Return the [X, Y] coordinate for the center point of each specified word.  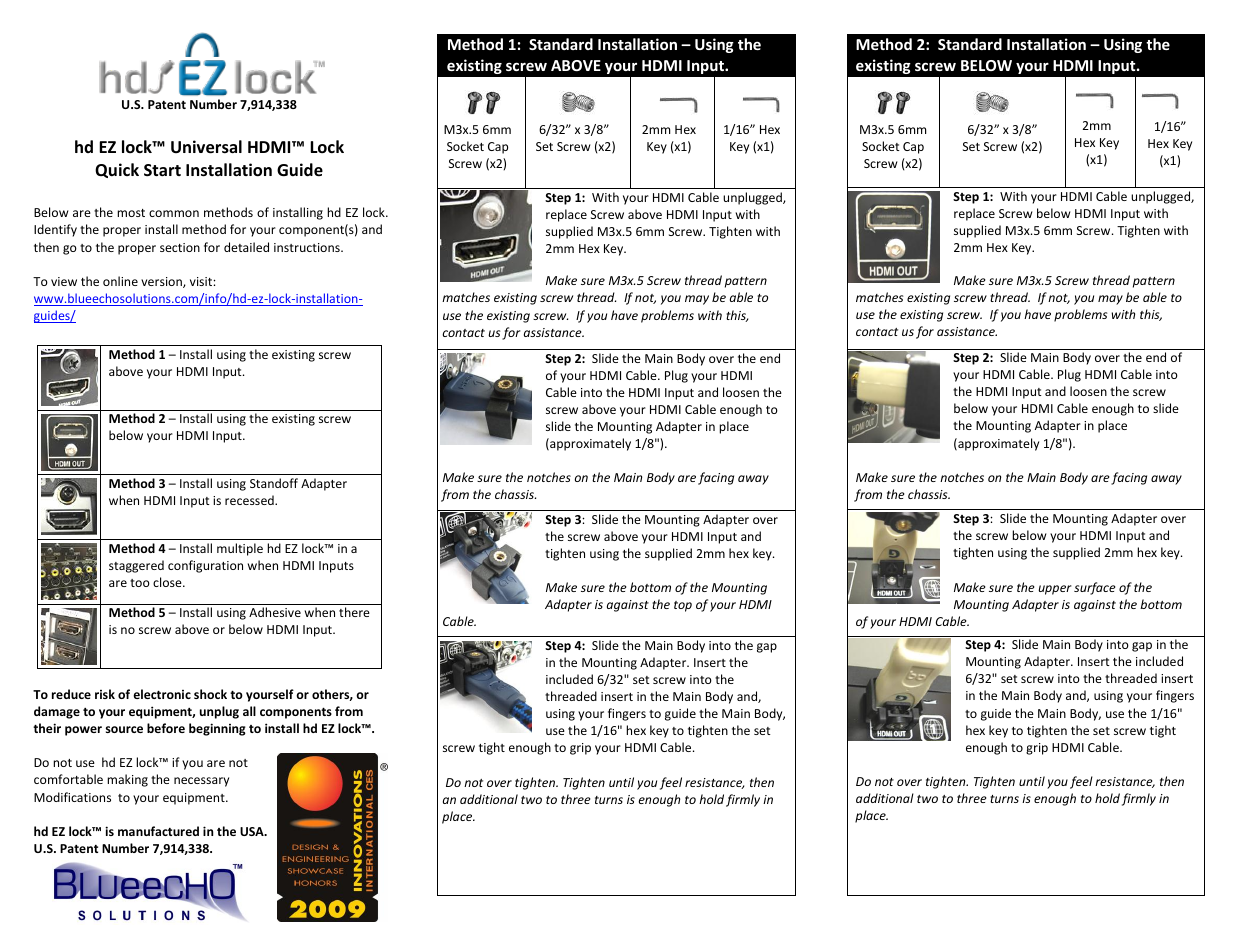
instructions [308, 247]
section [180, 247]
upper [1055, 590]
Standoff [274, 483]
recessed [250, 500]
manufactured [158, 831]
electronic [162, 694]
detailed [246, 247]
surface [1095, 588]
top [683, 606]
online [120, 281]
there [354, 612]
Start [162, 170]
